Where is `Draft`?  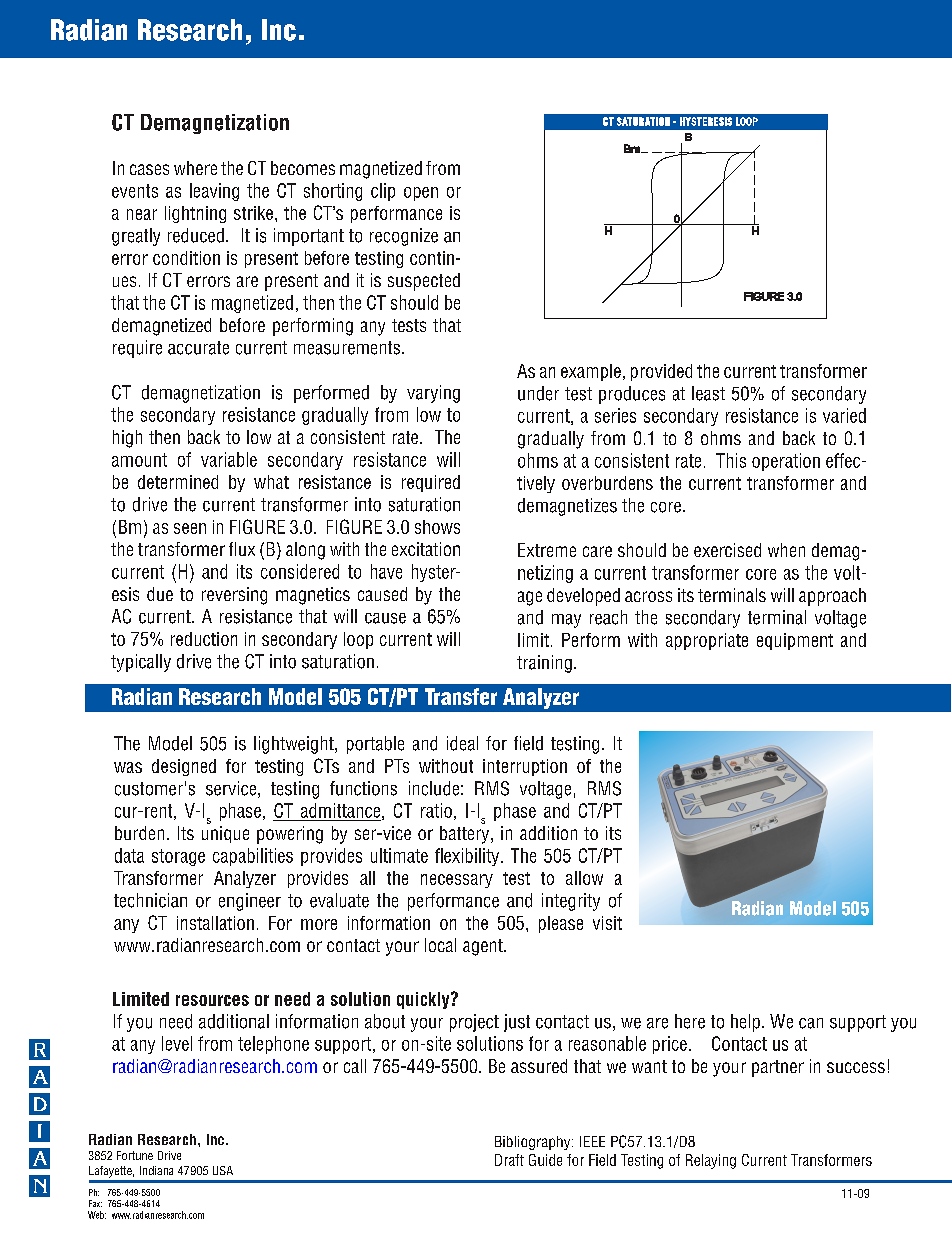
Draft is located at coordinates (509, 1160).
